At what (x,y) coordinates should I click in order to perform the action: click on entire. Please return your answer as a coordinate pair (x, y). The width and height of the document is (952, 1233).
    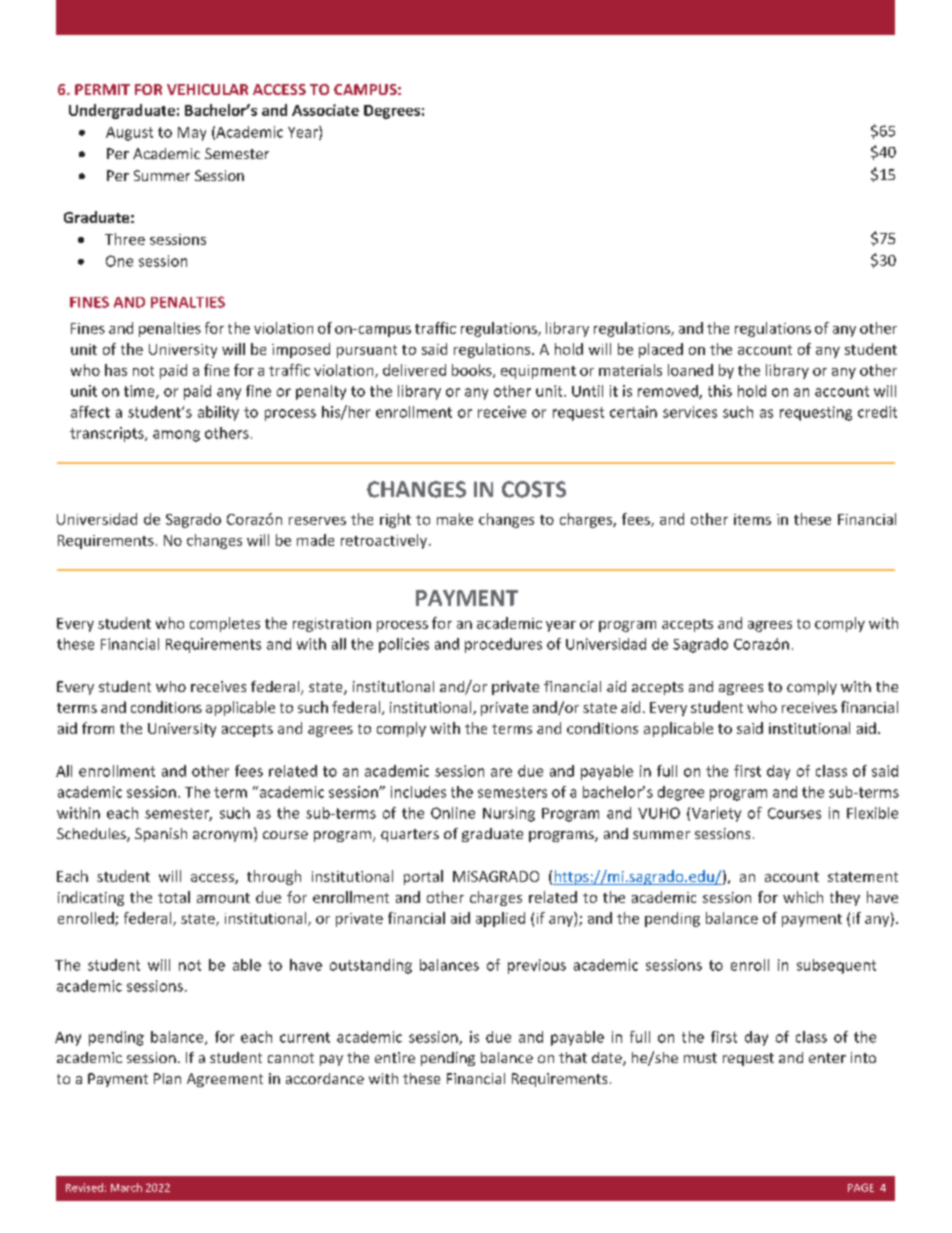
    Looking at the image, I should click on (395, 1057).
